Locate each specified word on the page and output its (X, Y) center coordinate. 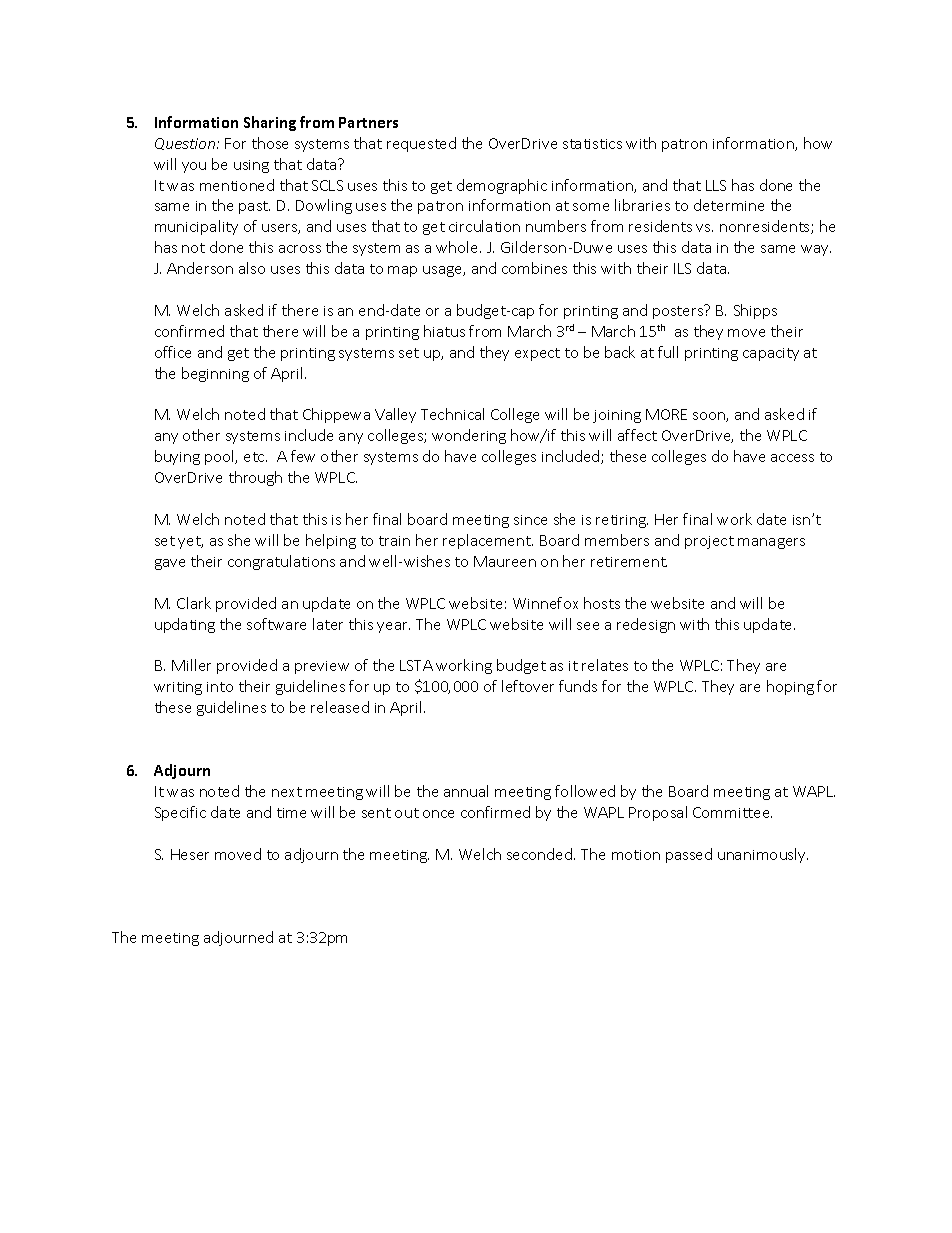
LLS (716, 185)
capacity (771, 354)
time (291, 813)
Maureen (505, 561)
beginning (215, 374)
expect (537, 354)
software (276, 624)
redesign (646, 625)
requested (421, 144)
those (270, 143)
